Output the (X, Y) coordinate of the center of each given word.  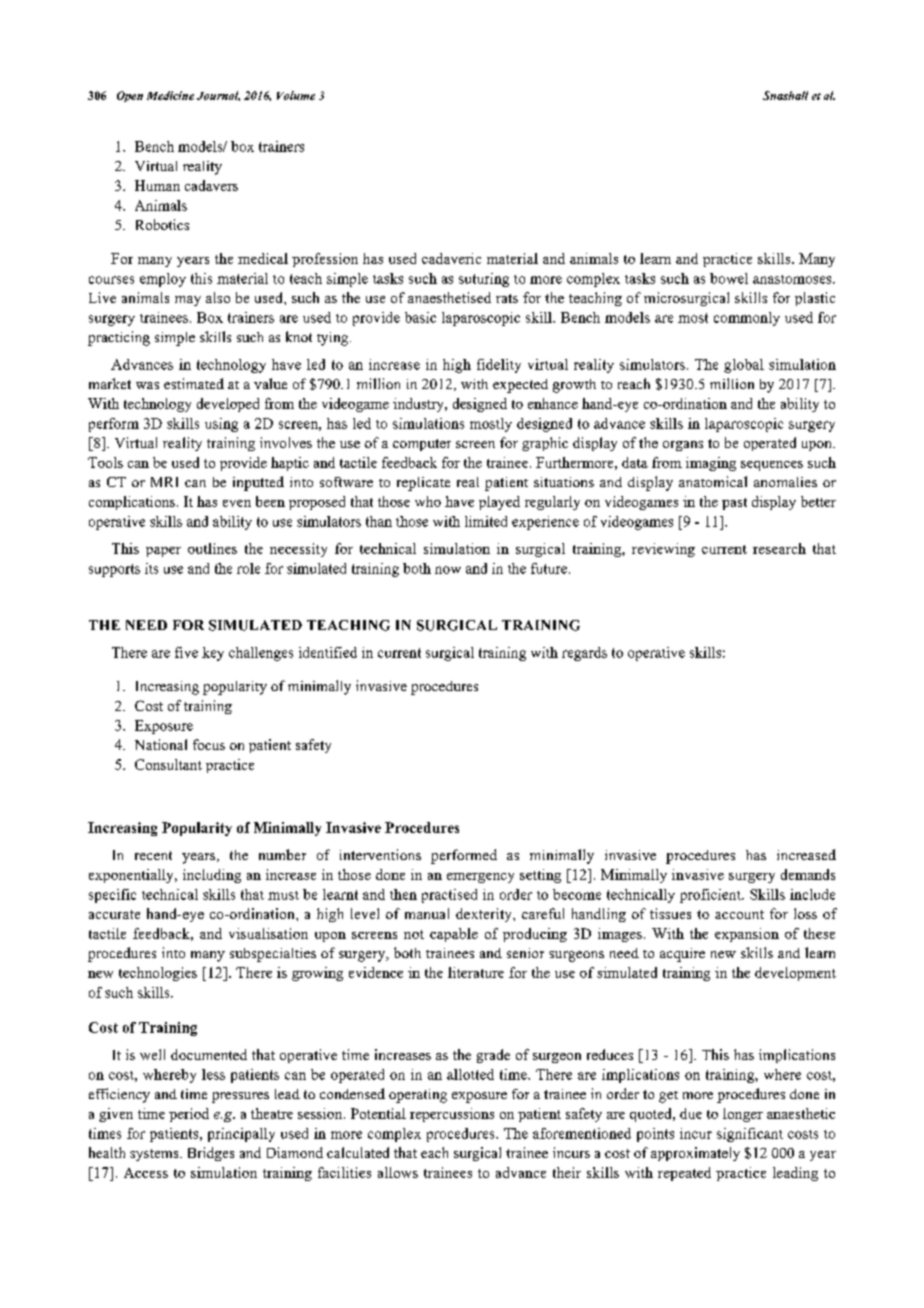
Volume (296, 95)
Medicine (170, 95)
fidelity (499, 366)
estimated (194, 383)
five (186, 652)
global (744, 366)
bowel (729, 278)
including (212, 876)
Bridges (211, 1154)
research (779, 548)
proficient (711, 896)
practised (449, 896)
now (448, 570)
